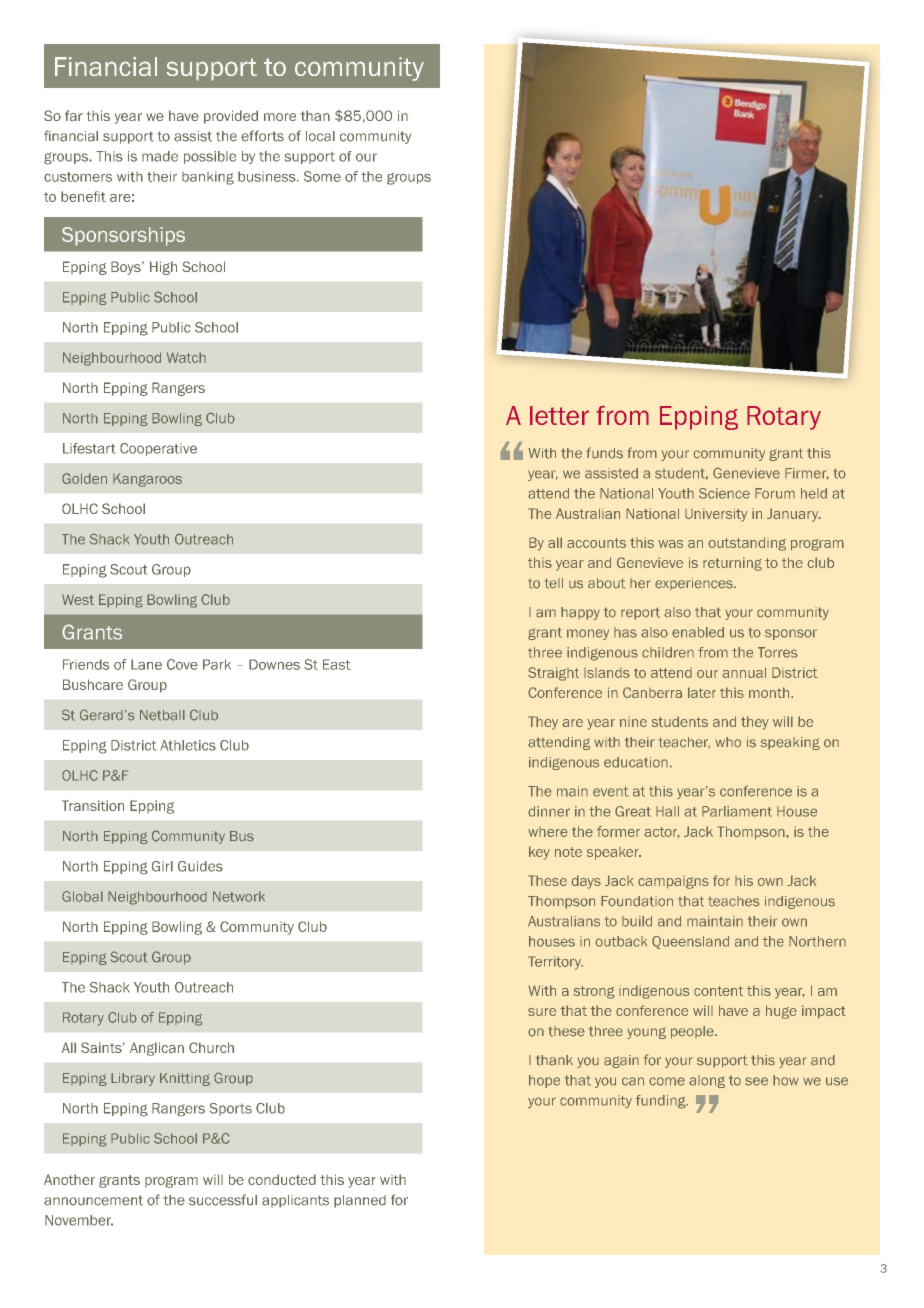 This page has height=1308, width=924. What do you see at coordinates (160, 156) in the page?
I see `made` at bounding box center [160, 156].
